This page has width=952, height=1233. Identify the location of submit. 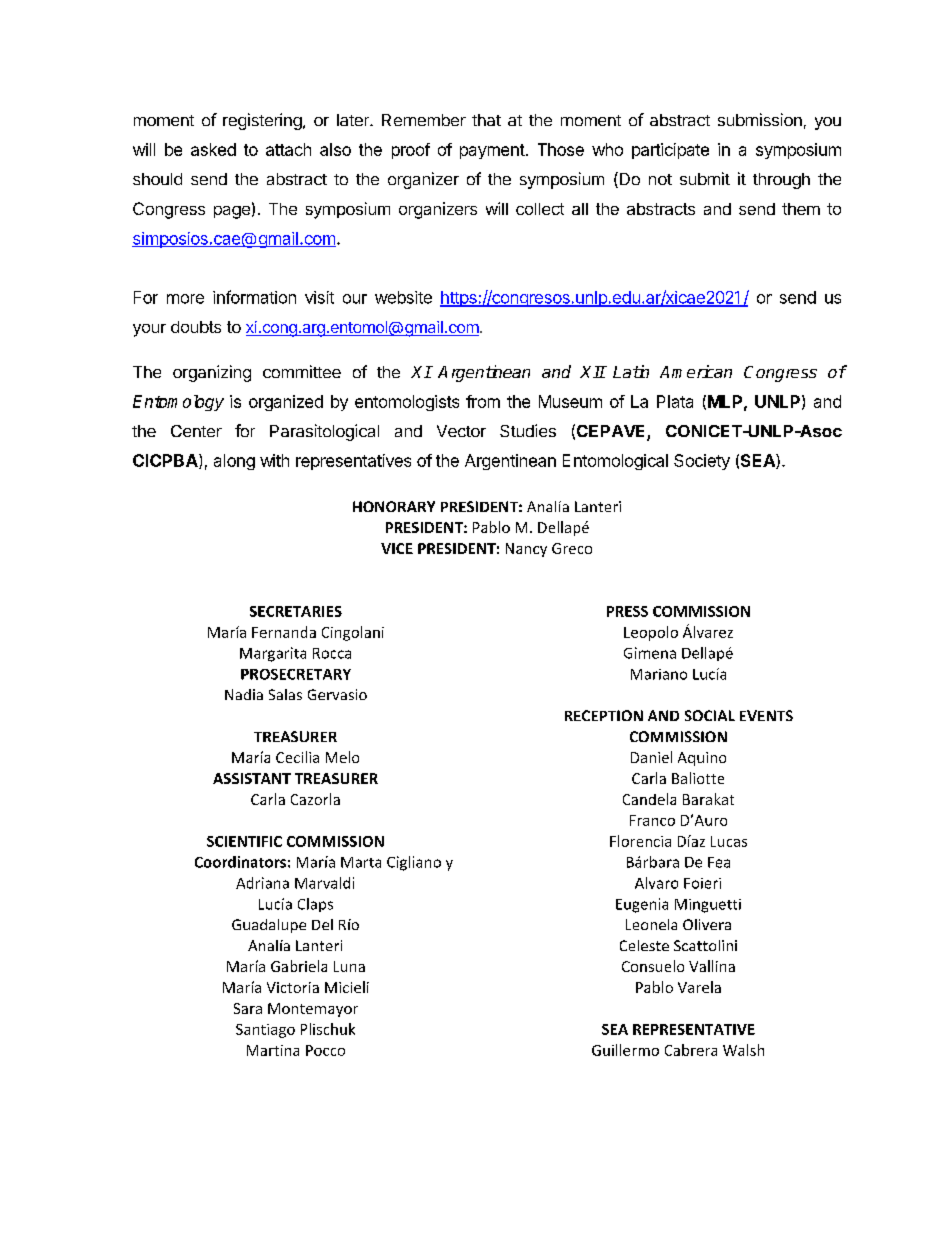
(705, 178).
